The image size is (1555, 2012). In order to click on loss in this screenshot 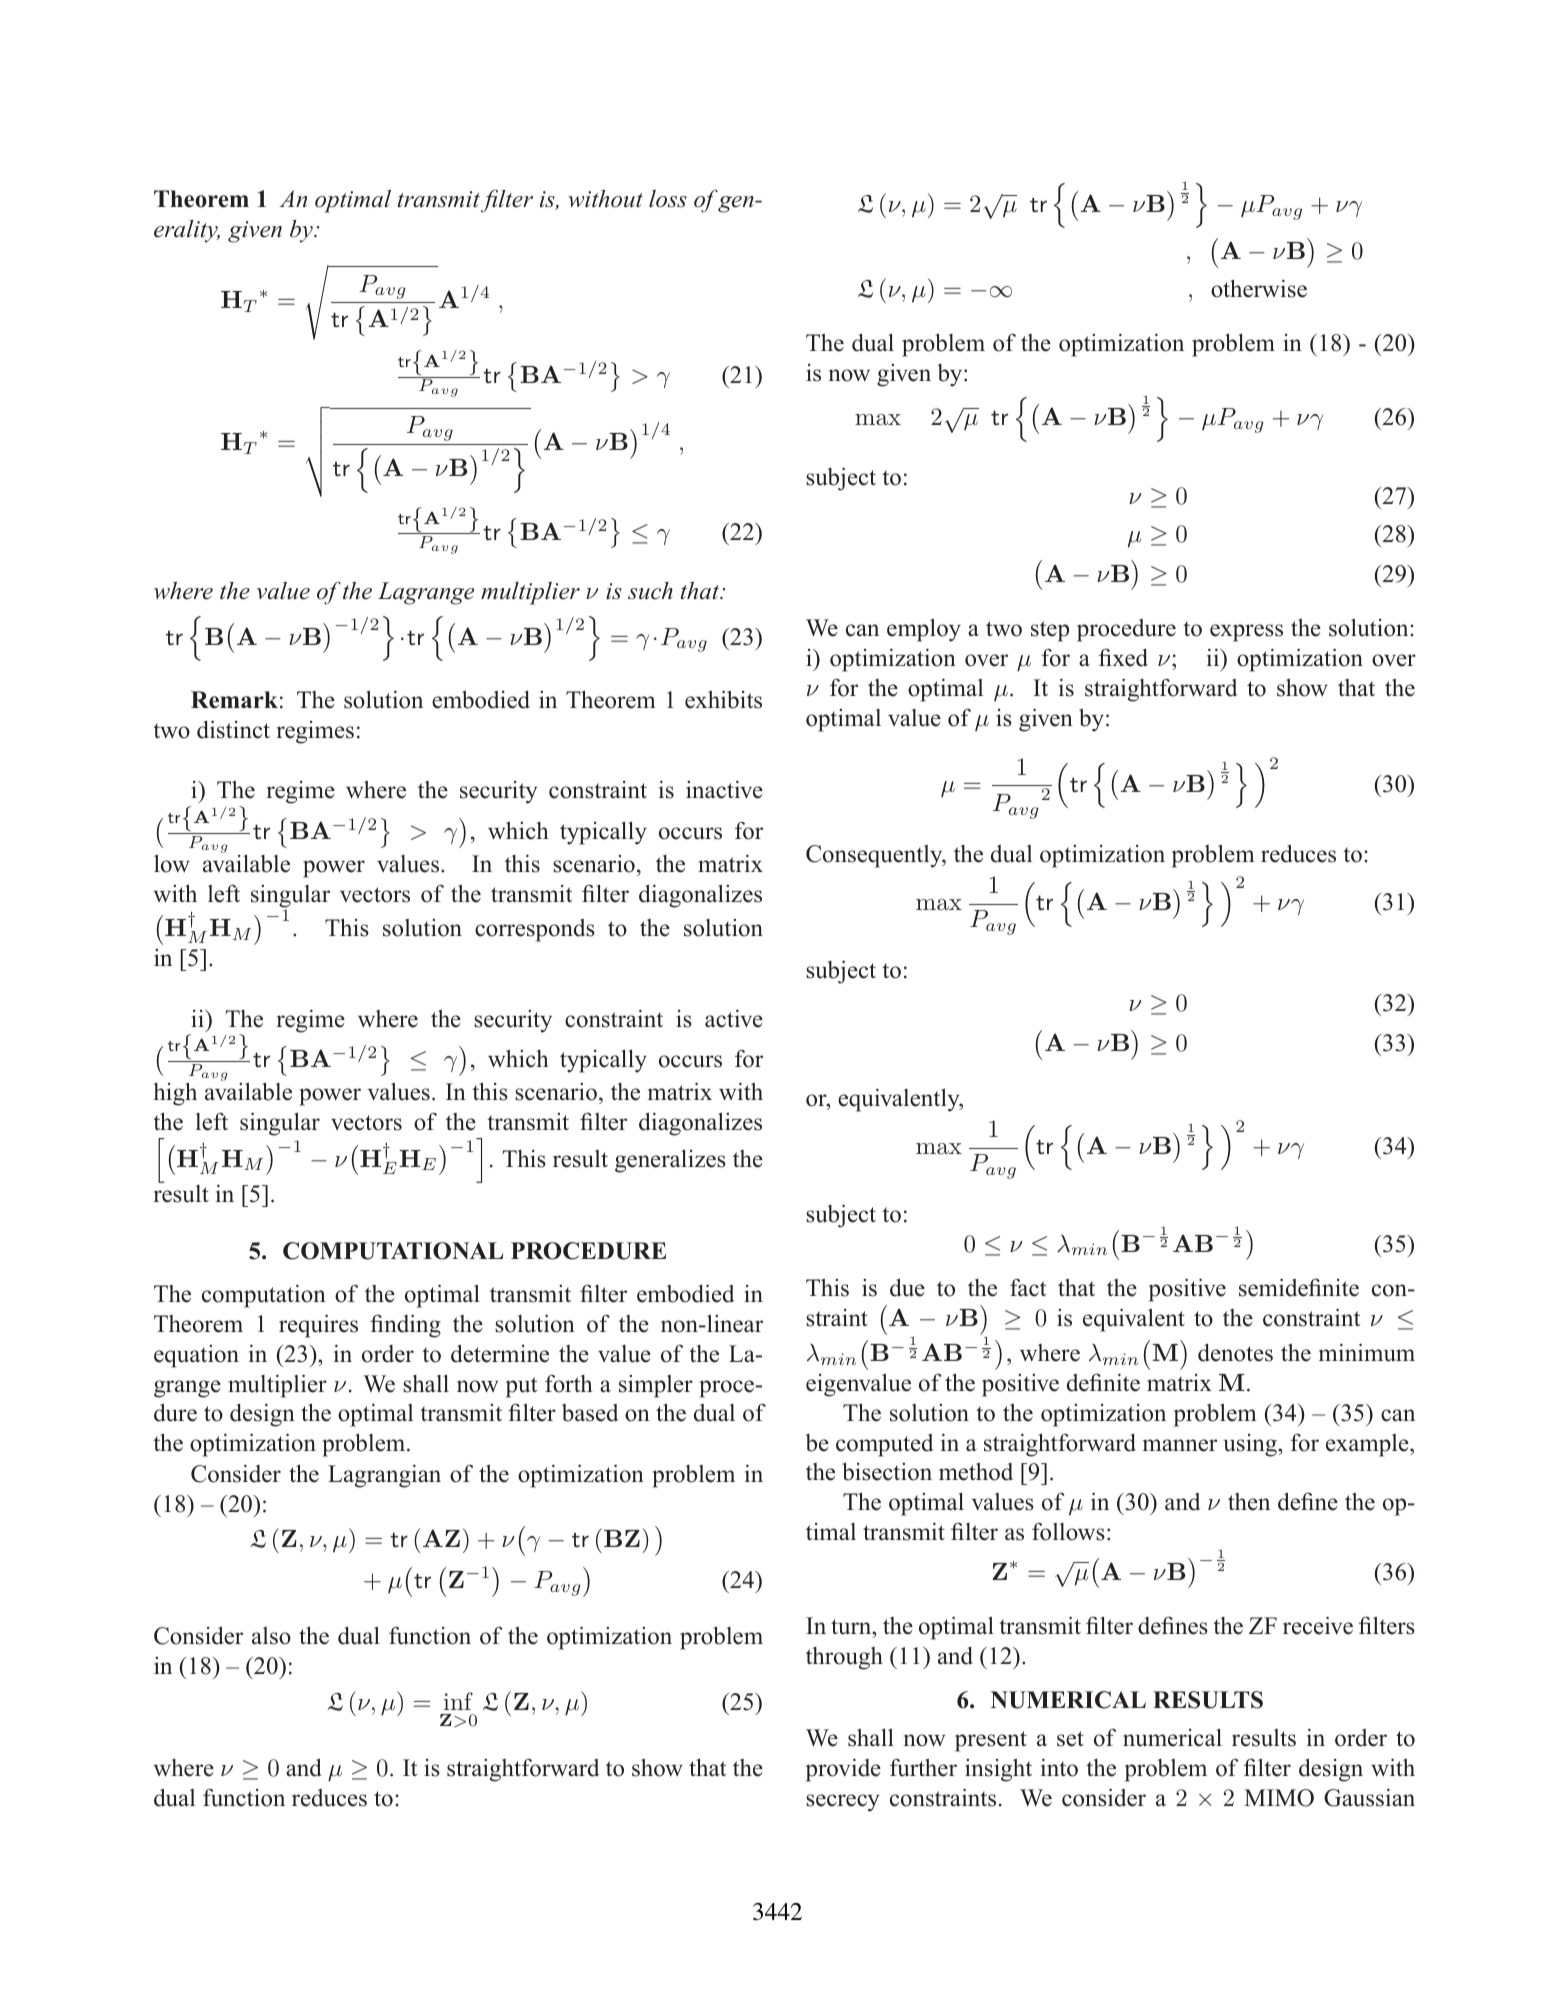, I will do `click(668, 199)`.
